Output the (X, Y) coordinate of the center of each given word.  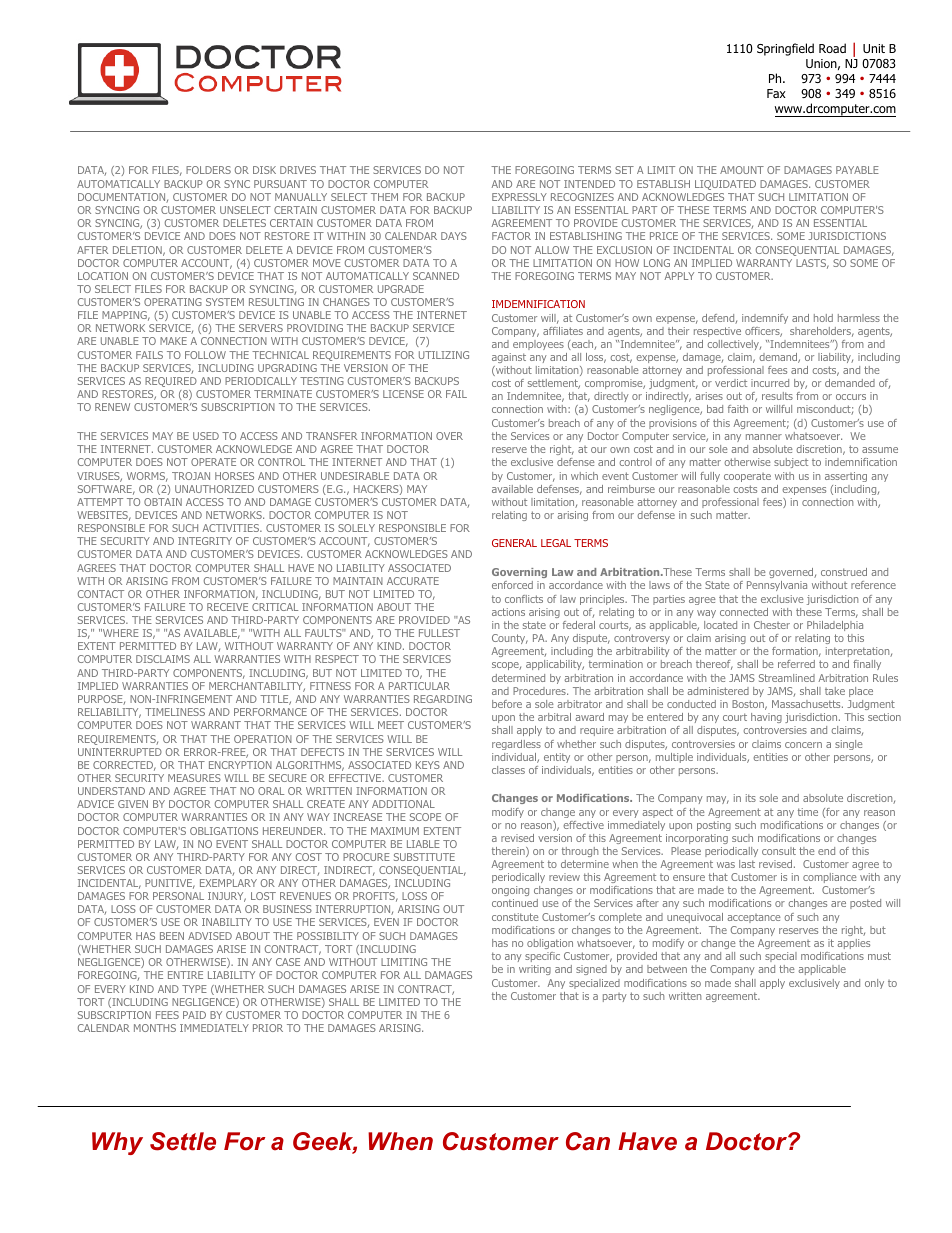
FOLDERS (208, 170)
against (509, 358)
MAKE (173, 341)
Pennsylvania (777, 586)
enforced (512, 585)
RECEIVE (227, 607)
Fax (776, 93)
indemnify (765, 319)
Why (117, 1143)
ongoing (510, 893)
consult (779, 851)
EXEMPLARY (228, 883)
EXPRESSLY (519, 197)
